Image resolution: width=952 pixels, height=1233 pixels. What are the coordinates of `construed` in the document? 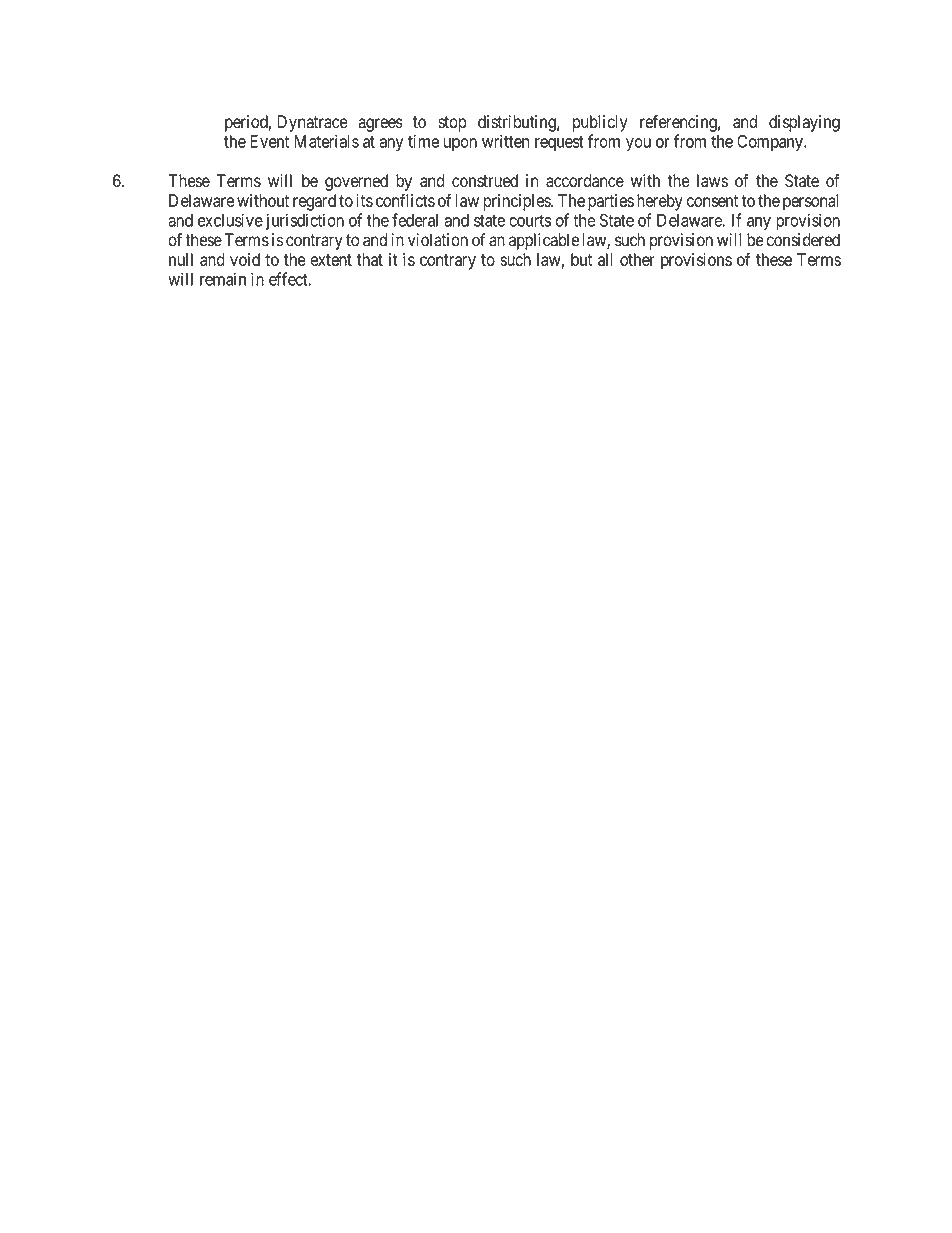 It's located at (485, 181).
